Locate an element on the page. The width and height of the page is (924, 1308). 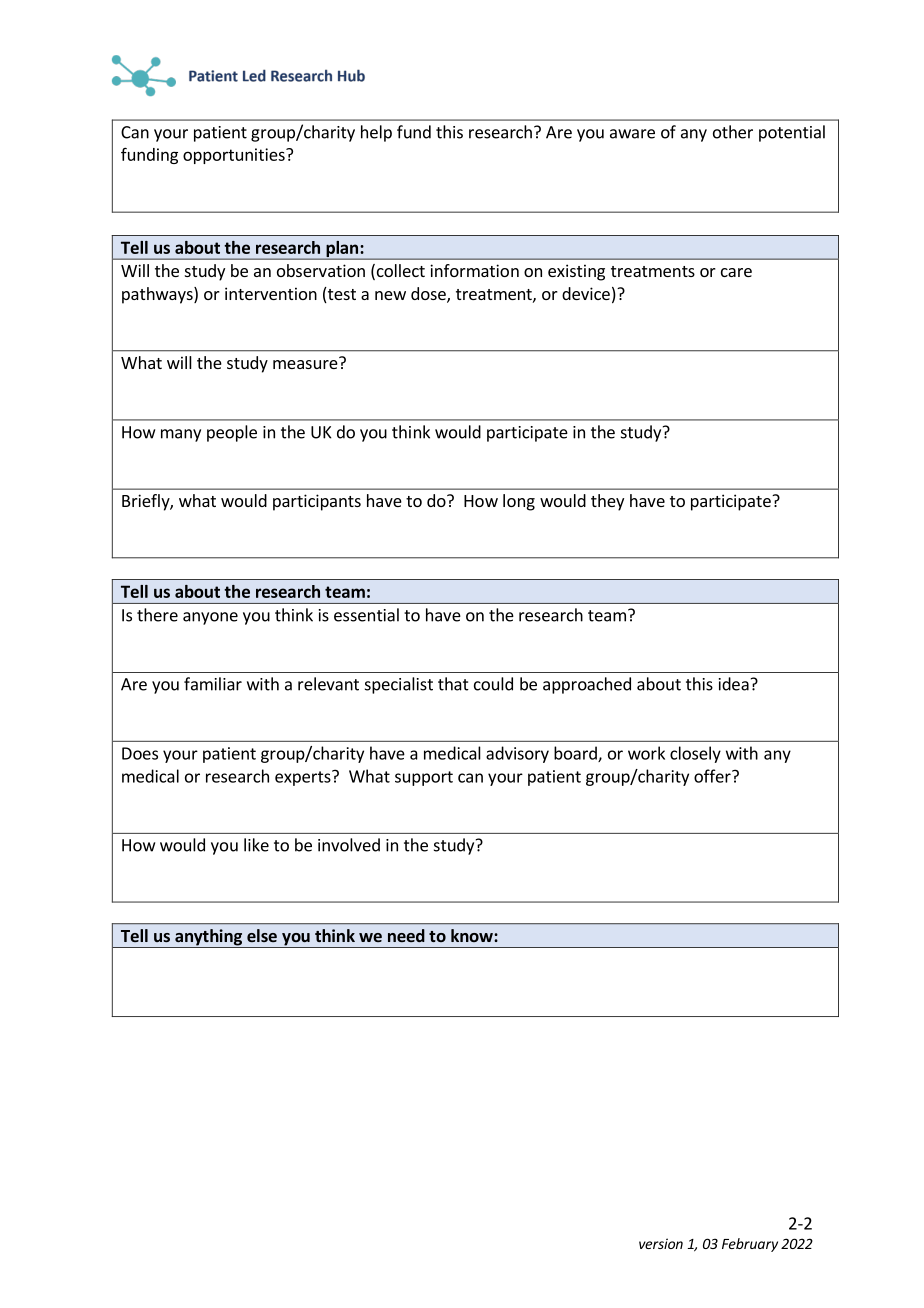
February is located at coordinates (750, 1245).
